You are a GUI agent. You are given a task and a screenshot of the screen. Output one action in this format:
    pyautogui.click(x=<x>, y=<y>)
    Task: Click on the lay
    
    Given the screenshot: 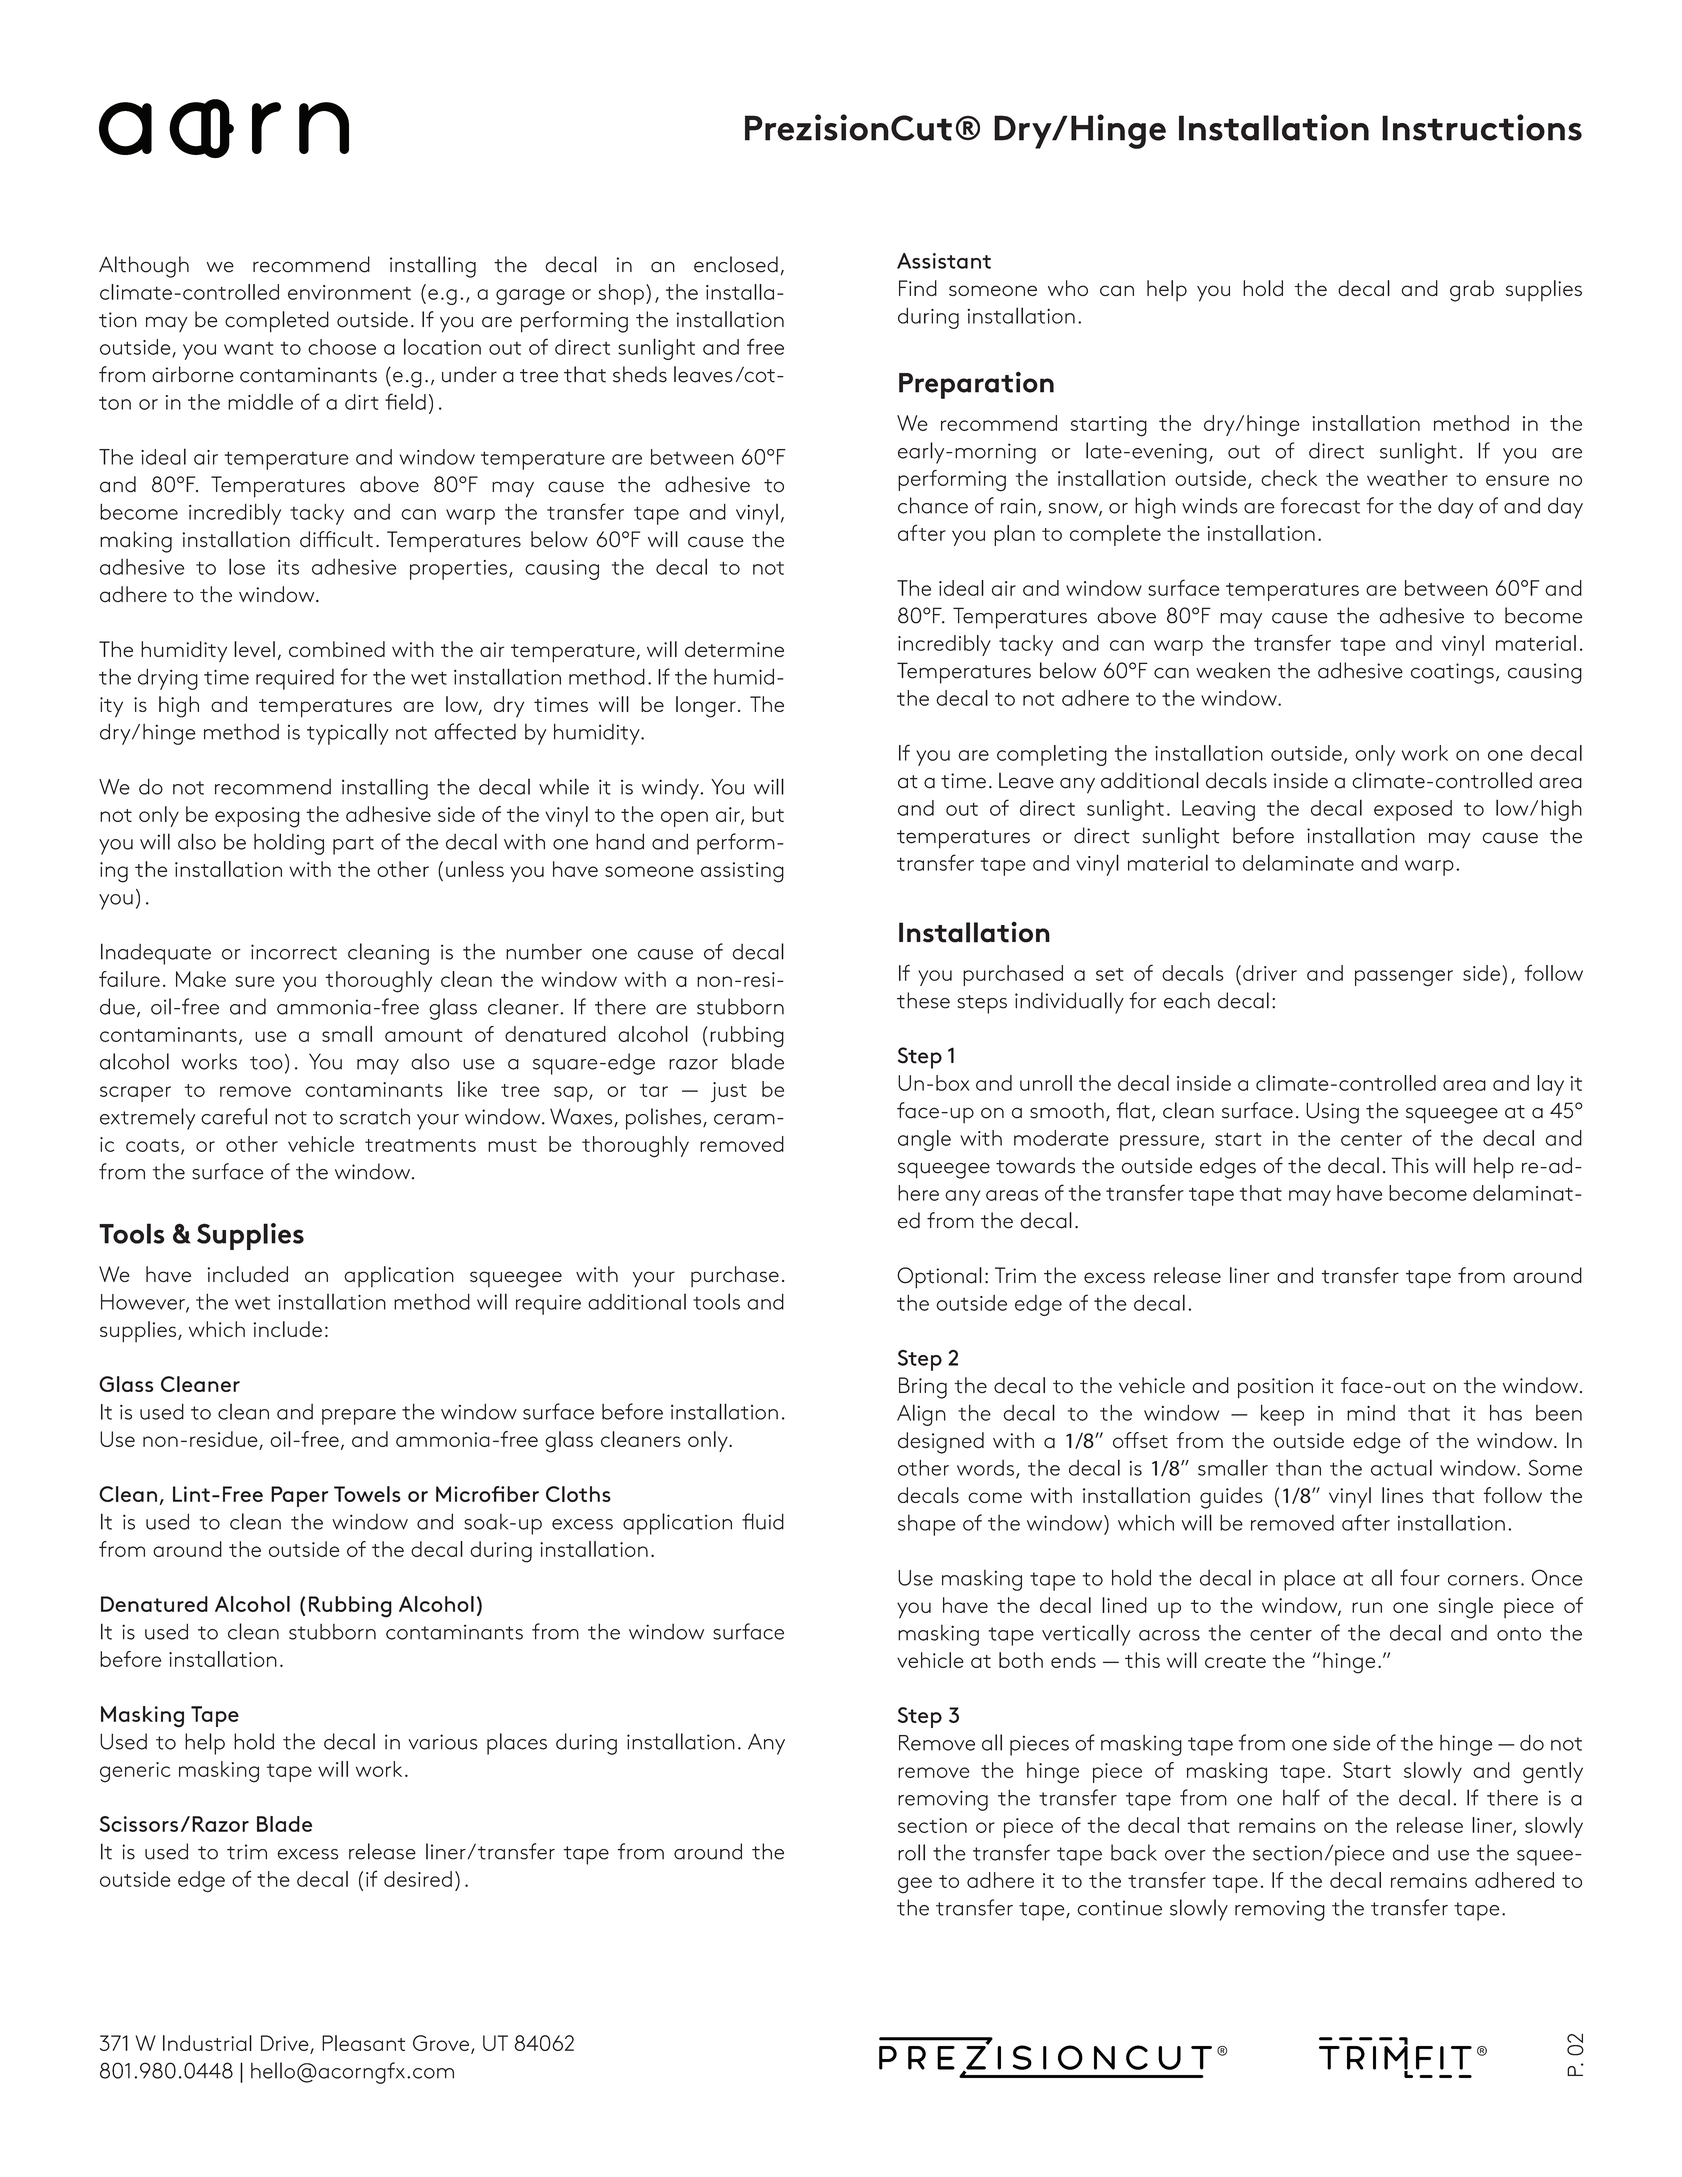 What is the action you would take?
    pyautogui.click(x=1550, y=1085)
